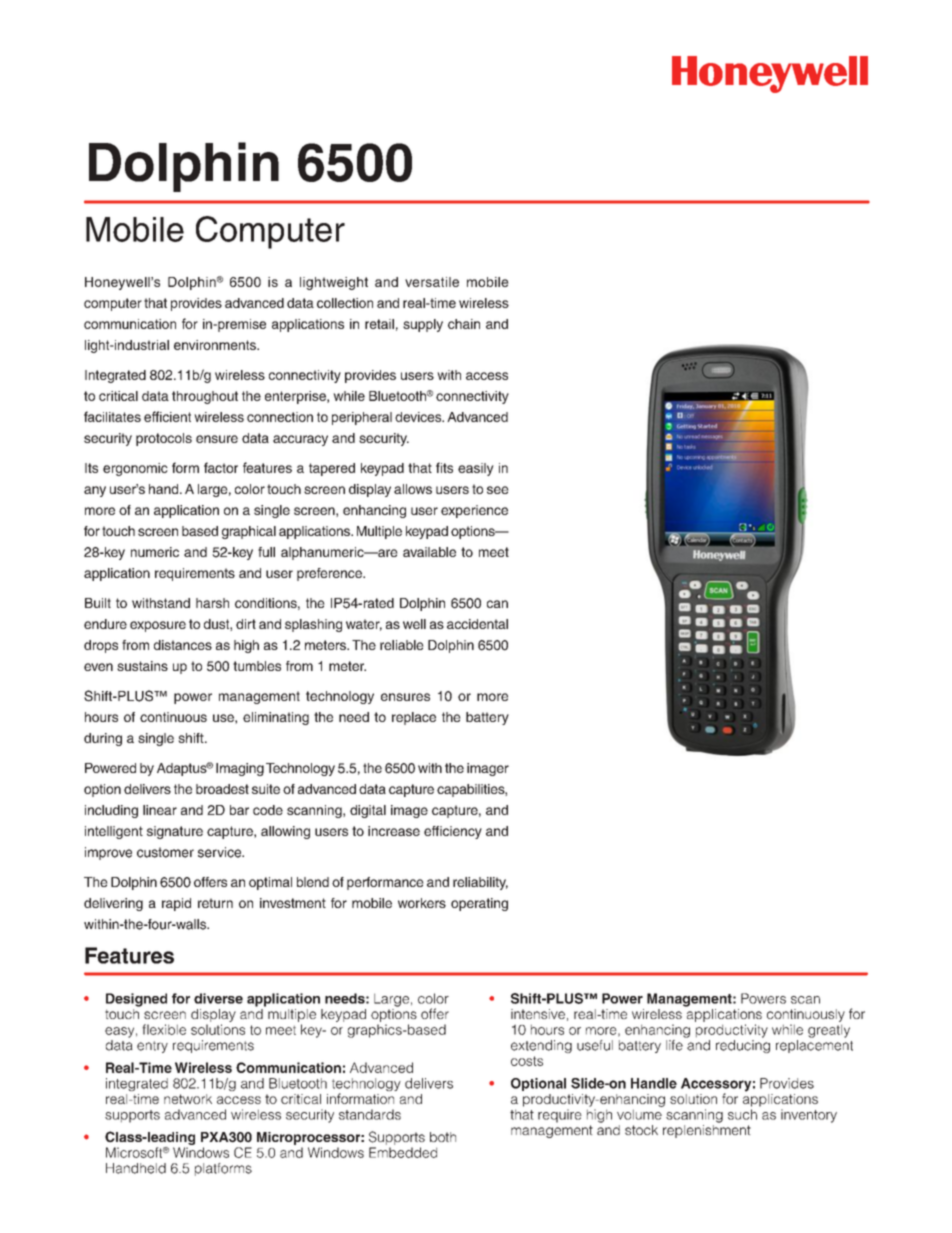 This document has height=1233, width=952. What do you see at coordinates (742, 1114) in the document?
I see `such` at bounding box center [742, 1114].
